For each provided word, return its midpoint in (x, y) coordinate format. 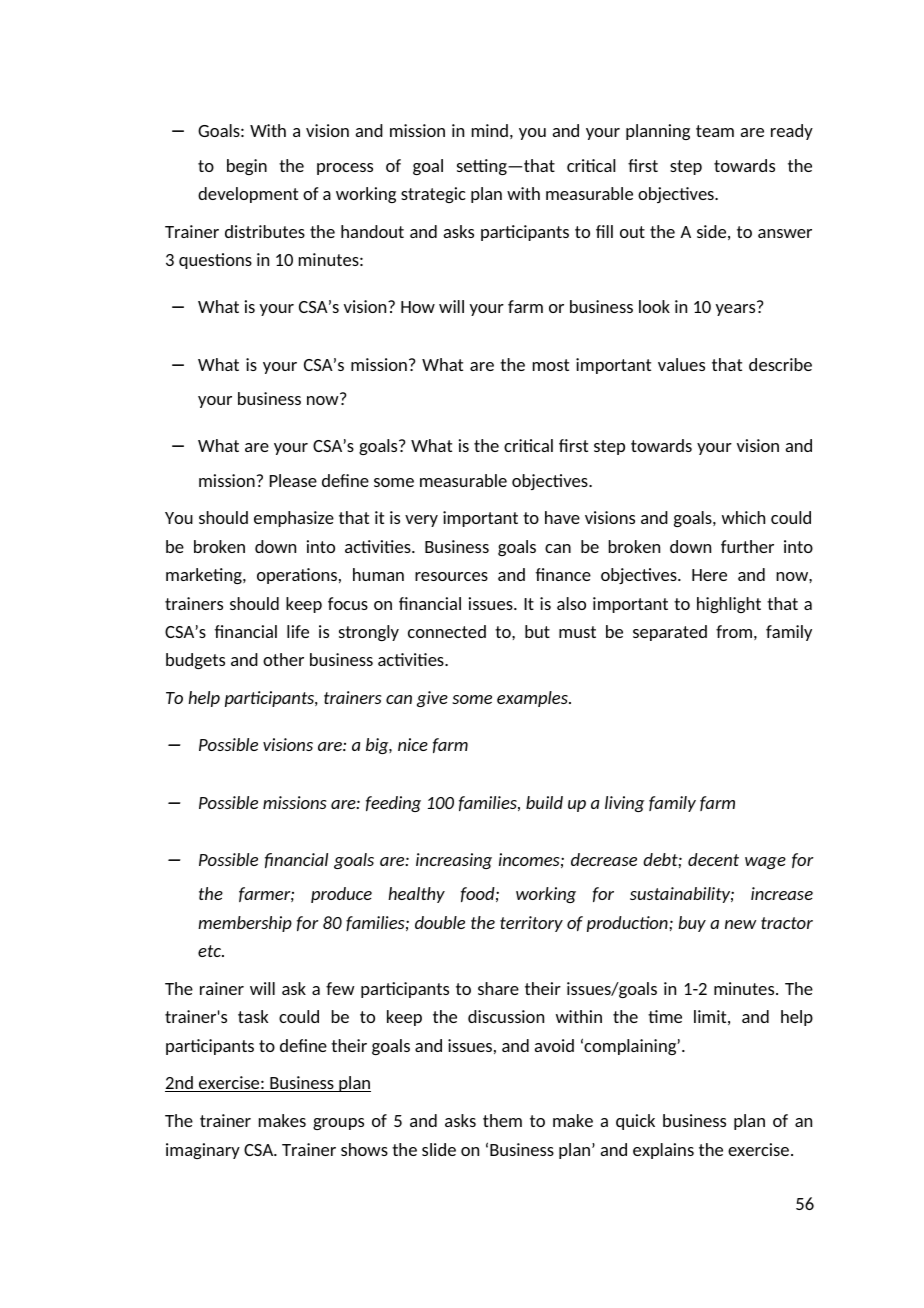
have (562, 517)
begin (247, 167)
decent (713, 859)
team (715, 131)
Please (293, 480)
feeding (393, 804)
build (544, 802)
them (502, 1120)
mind (490, 130)
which (743, 517)
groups (338, 1124)
